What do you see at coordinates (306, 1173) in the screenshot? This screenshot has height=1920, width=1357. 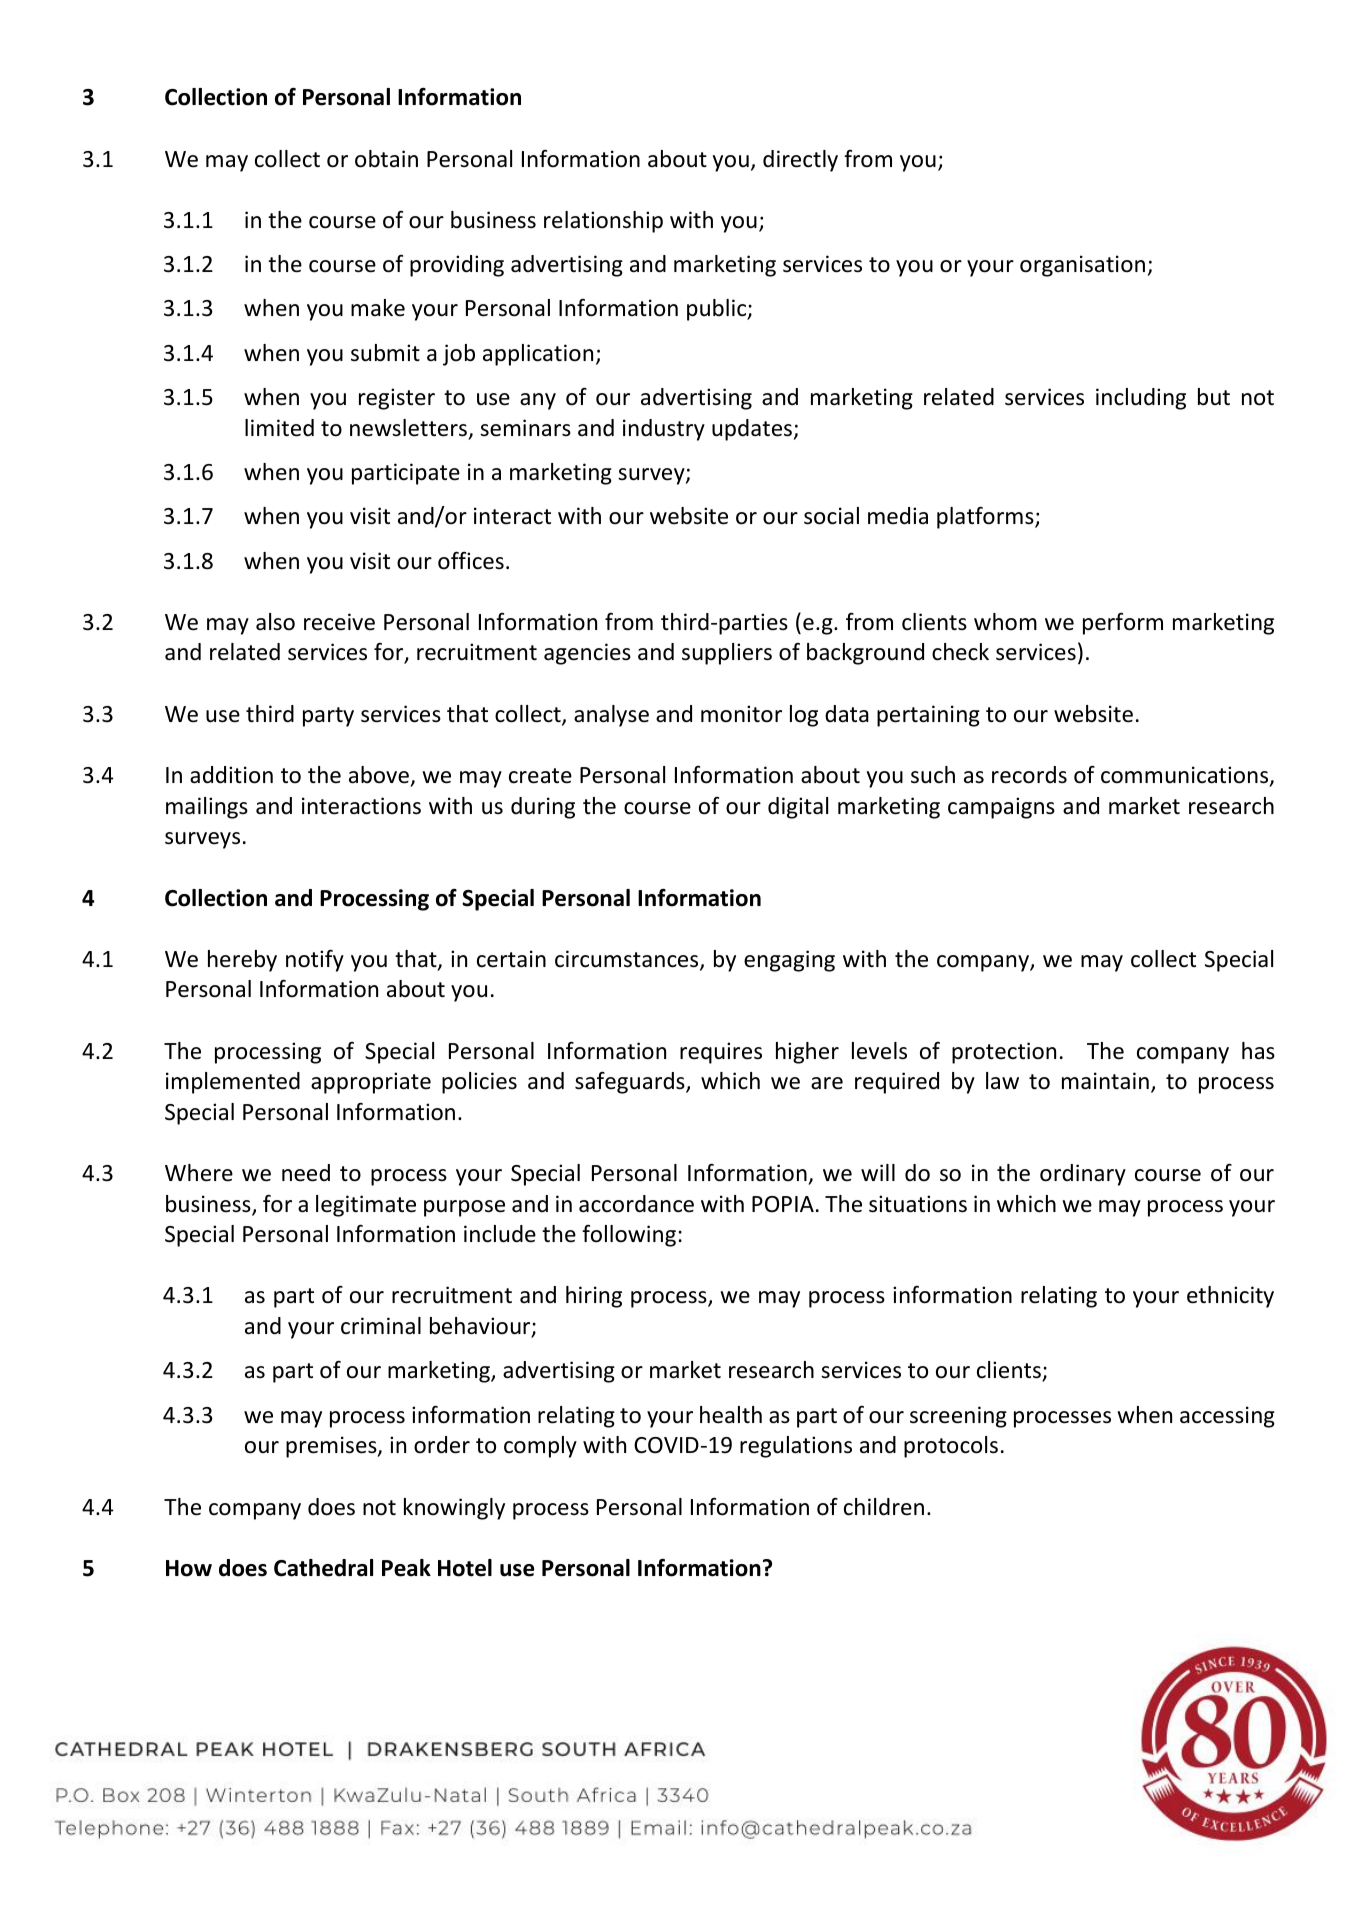 I see `need` at bounding box center [306, 1173].
